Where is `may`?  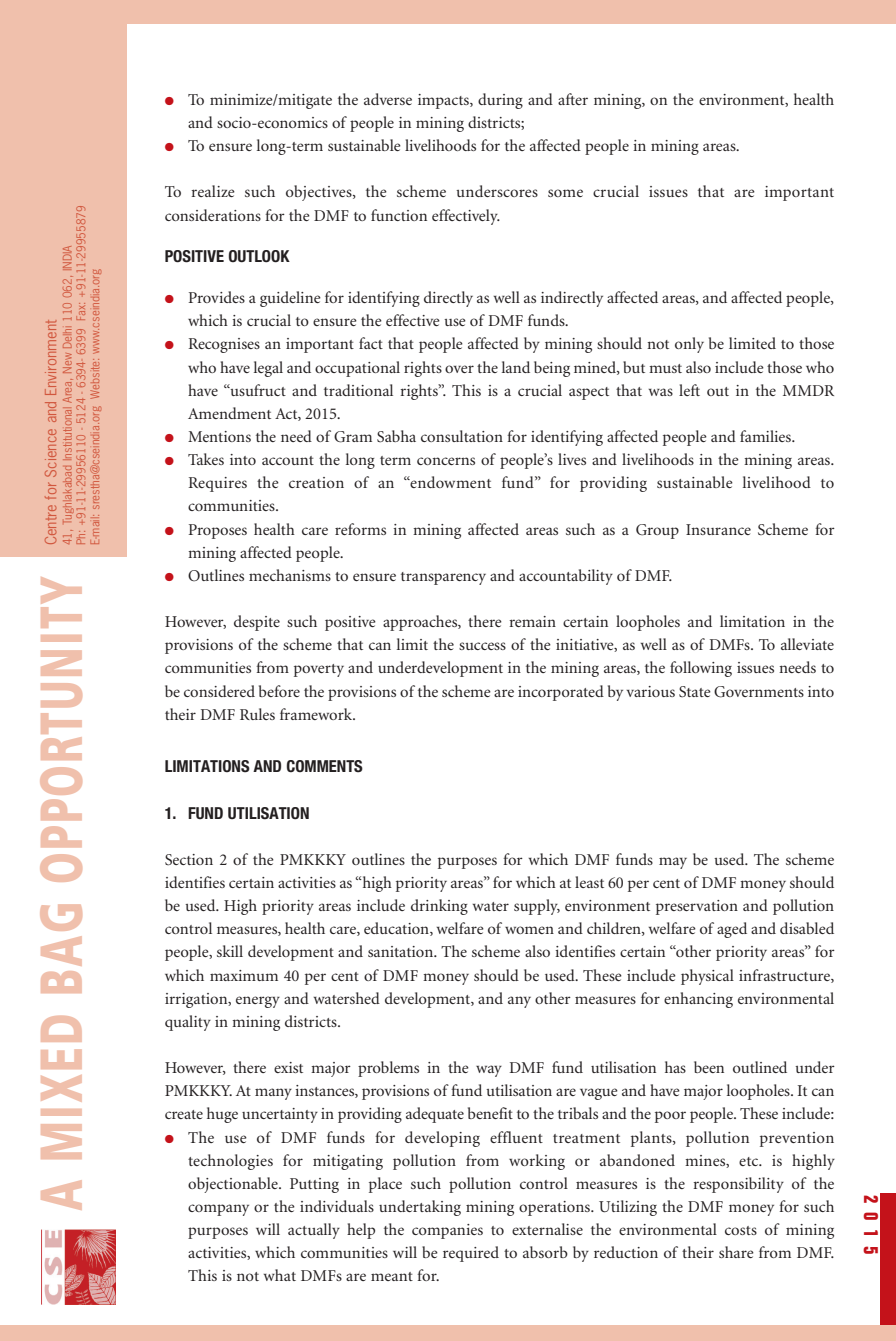
may is located at coordinates (673, 863).
